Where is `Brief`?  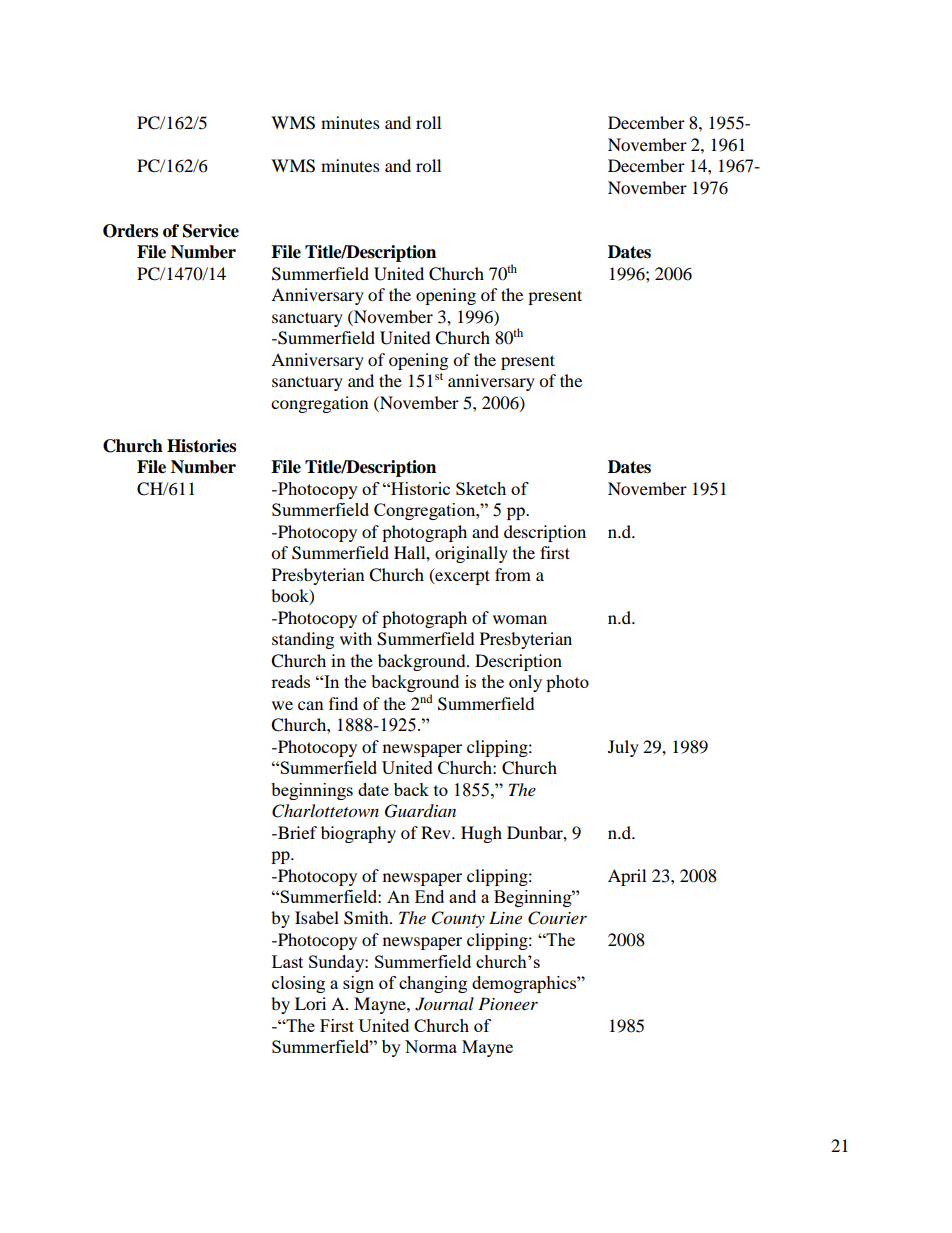 Brief is located at coordinates (296, 832).
